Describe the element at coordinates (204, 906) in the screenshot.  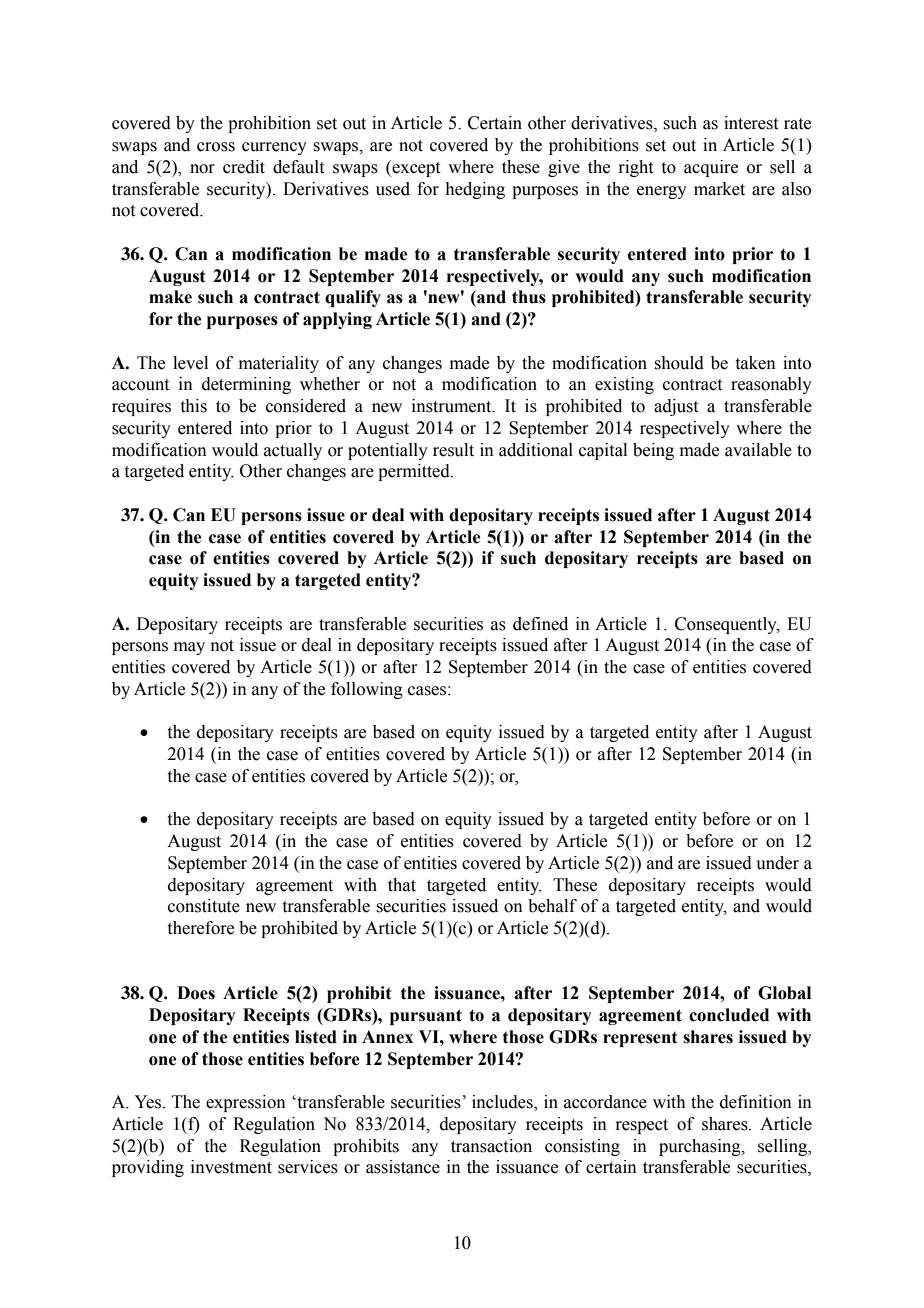
I see `constitute` at that location.
